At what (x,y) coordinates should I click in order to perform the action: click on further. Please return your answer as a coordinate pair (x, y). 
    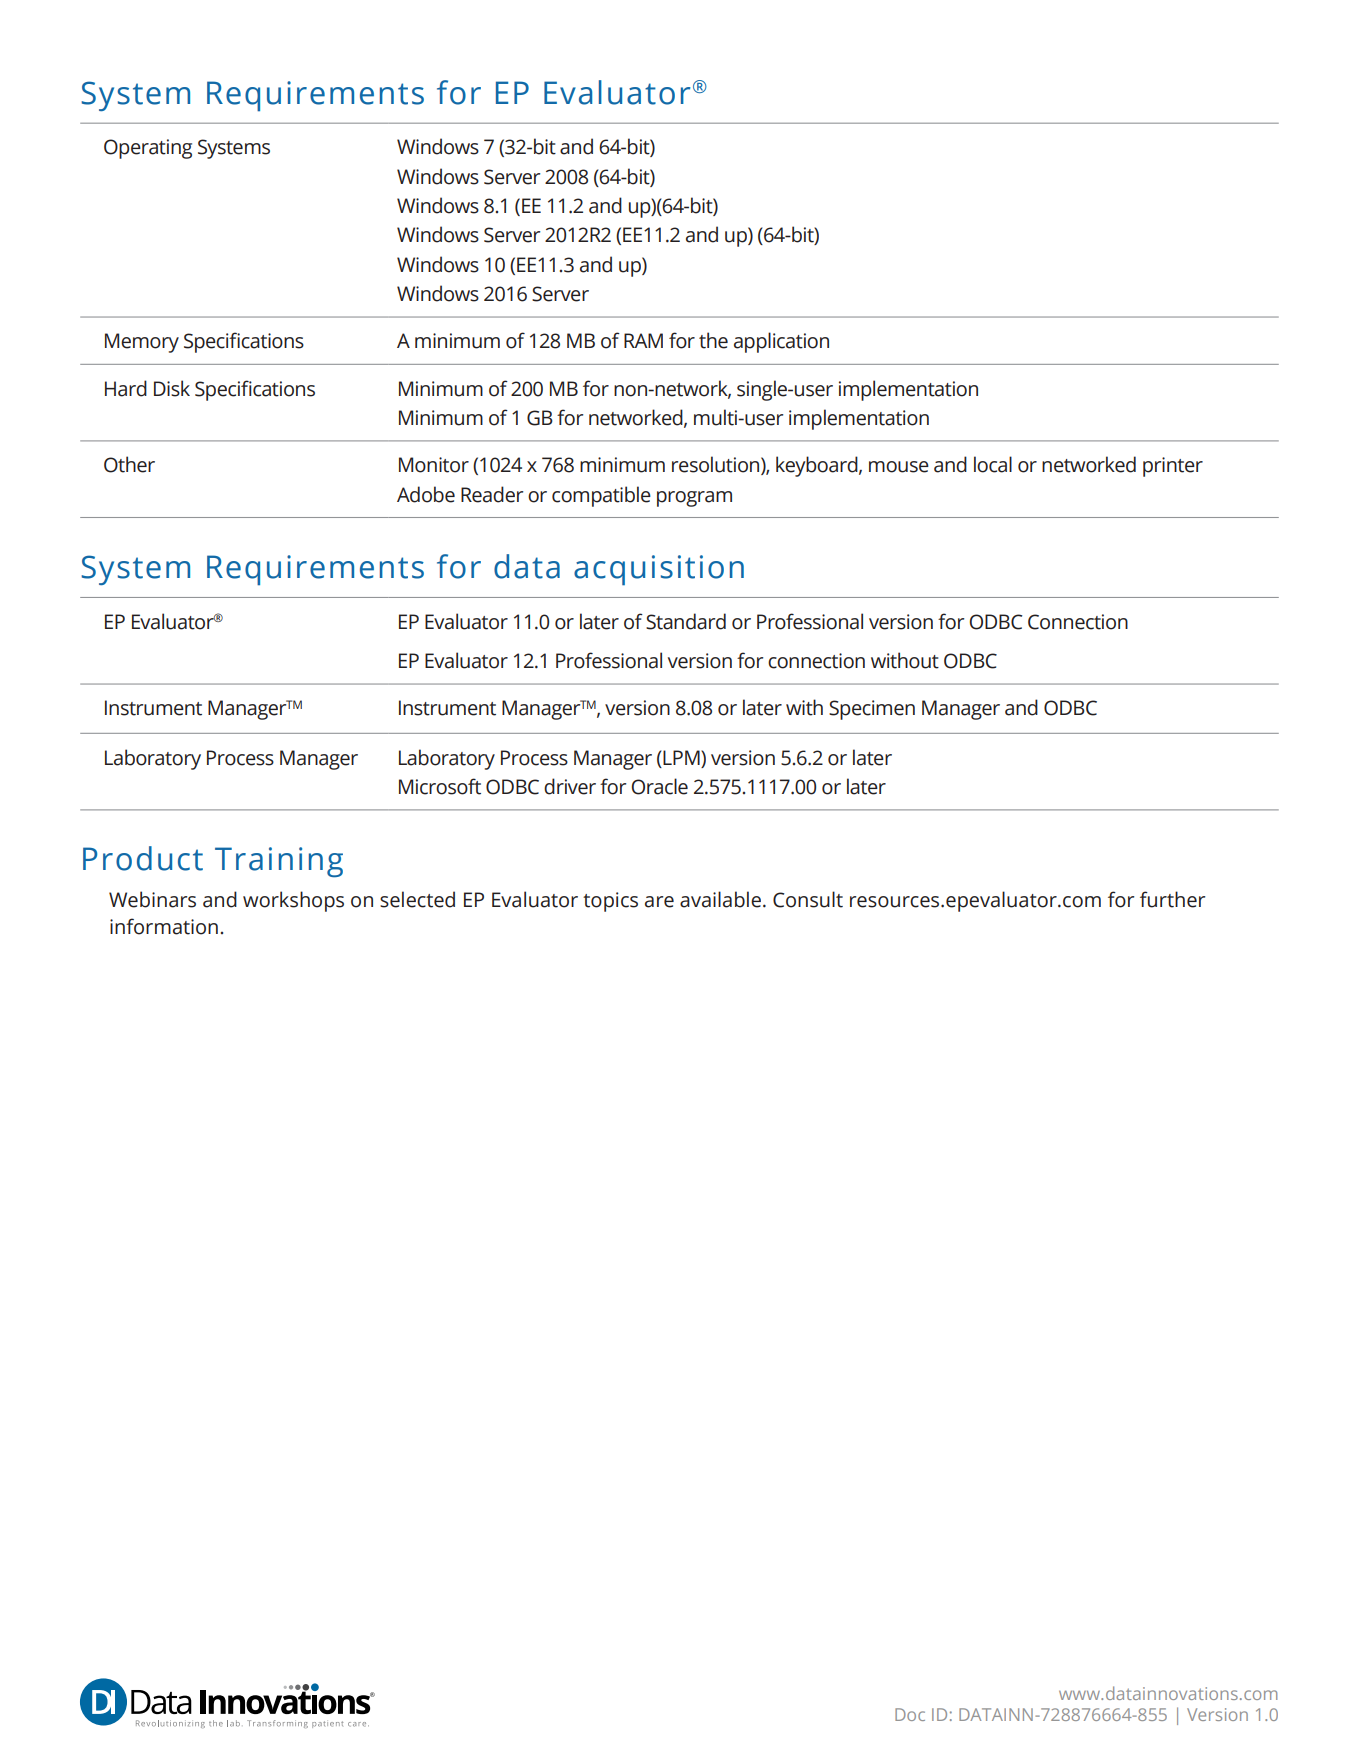
    Looking at the image, I should click on (1172, 899).
